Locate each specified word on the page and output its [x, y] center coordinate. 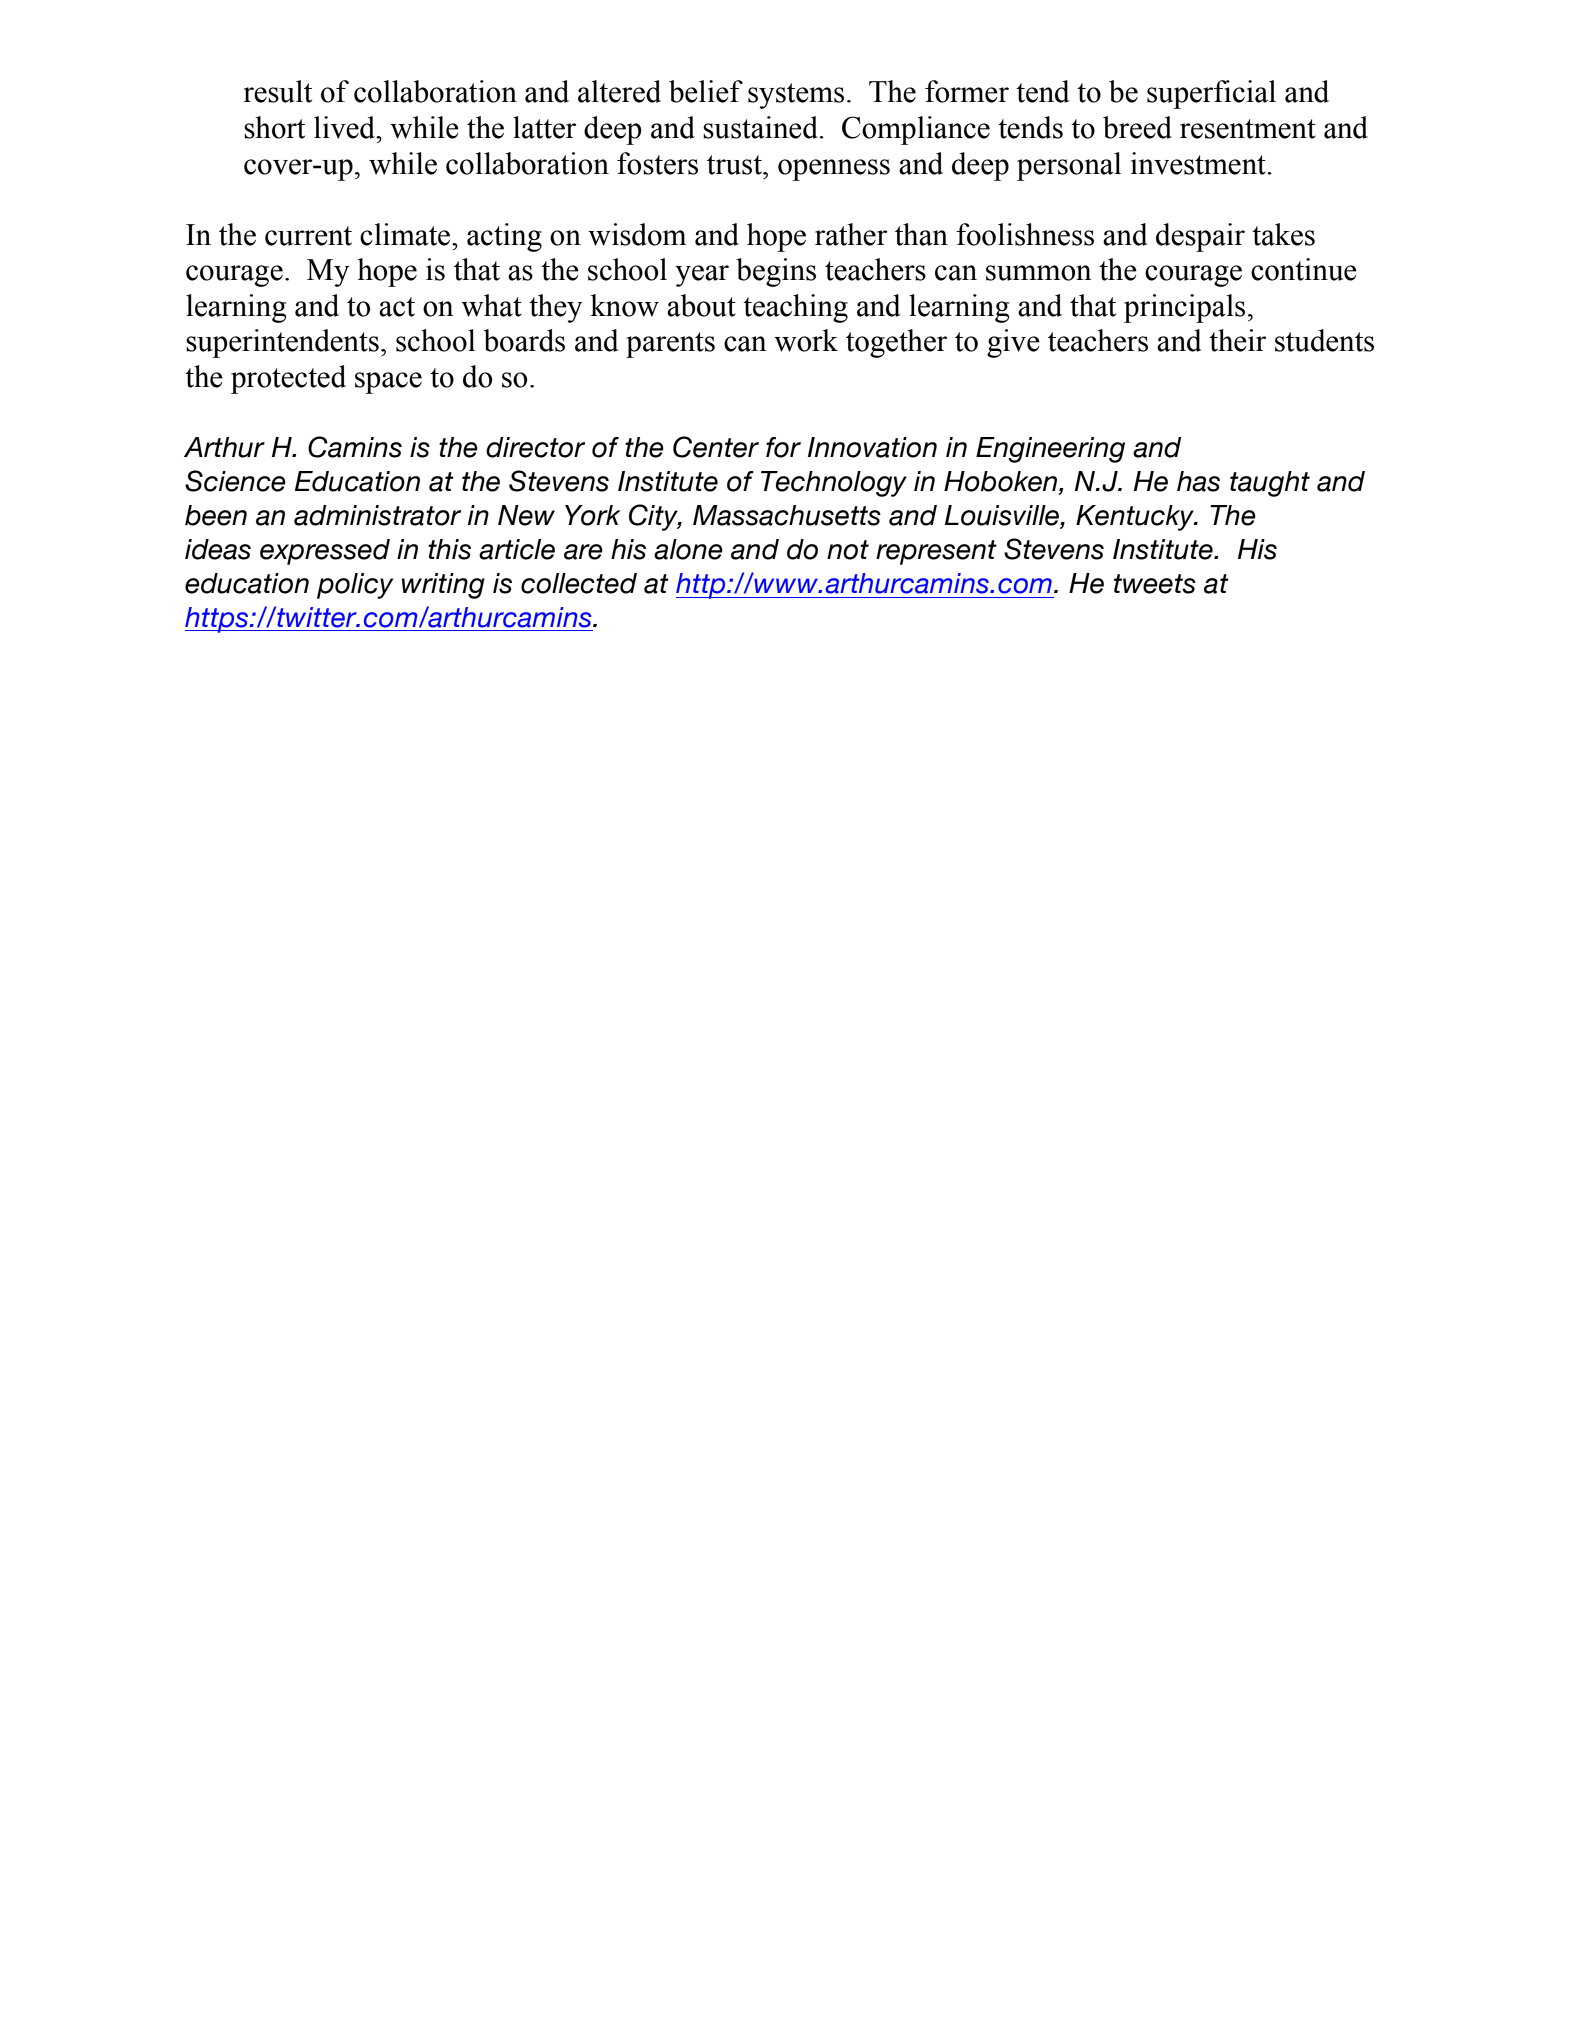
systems [796, 96]
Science [235, 481]
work [806, 340]
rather [851, 234]
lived [346, 127]
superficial [1211, 94]
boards [524, 340]
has [1198, 481]
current [308, 236]
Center [716, 447]
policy [355, 586]
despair [1200, 237]
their [1238, 340]
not [848, 550]
